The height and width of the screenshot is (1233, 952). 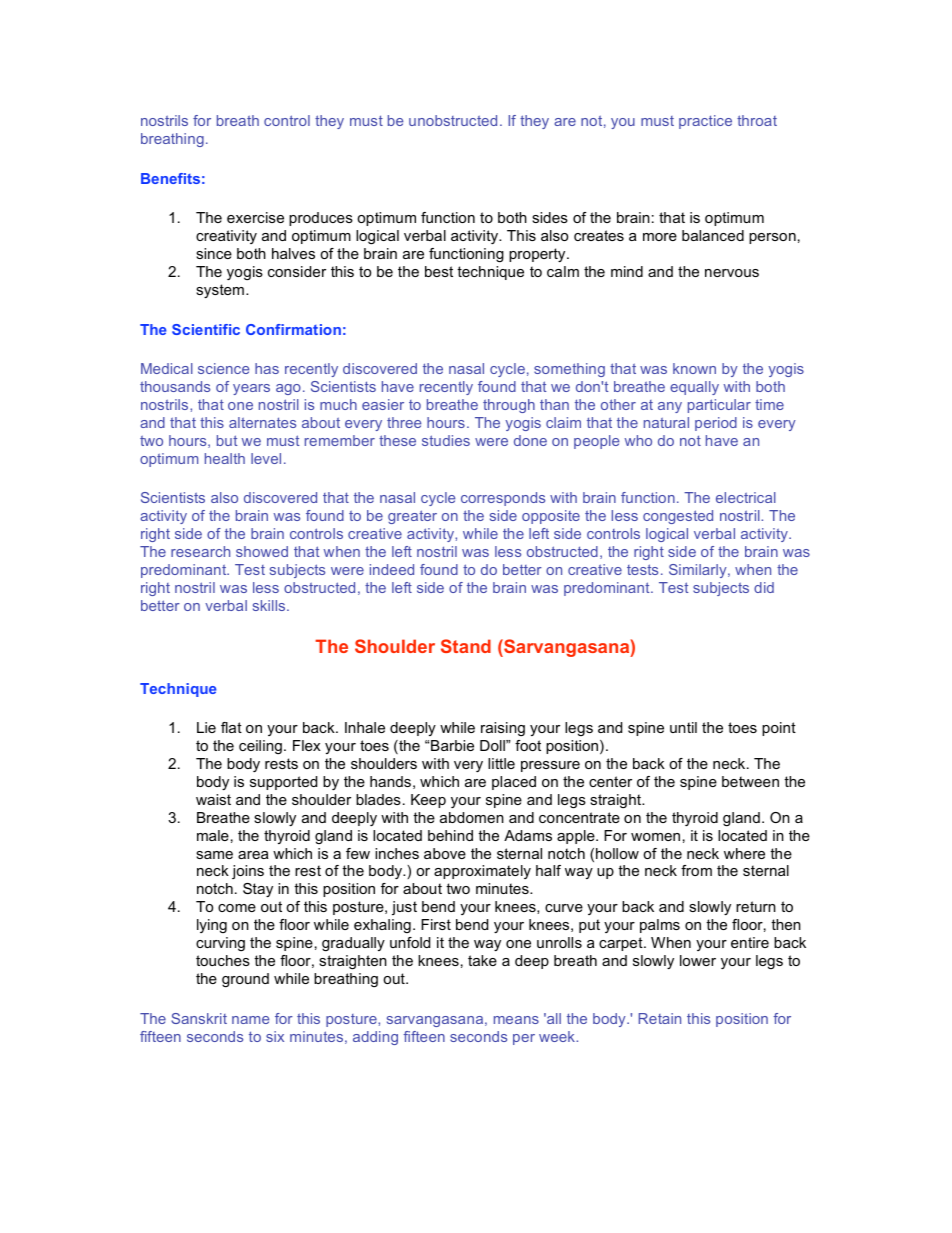 I want to click on practice, so click(x=705, y=122).
